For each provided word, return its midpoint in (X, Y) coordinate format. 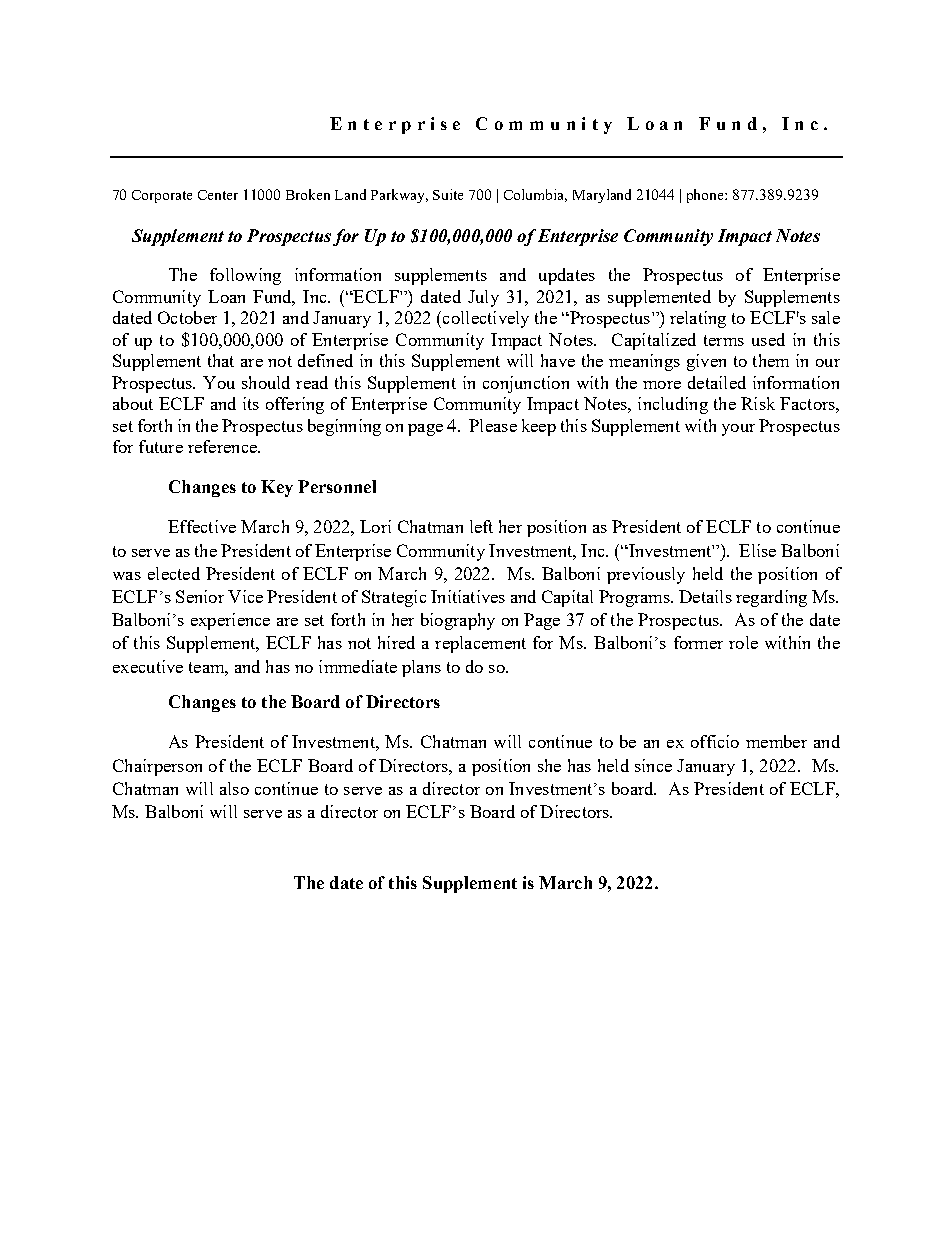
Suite (448, 194)
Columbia (535, 195)
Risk (758, 403)
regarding (771, 598)
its (251, 403)
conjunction (526, 384)
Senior (200, 596)
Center (218, 195)
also (234, 788)
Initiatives (468, 596)
